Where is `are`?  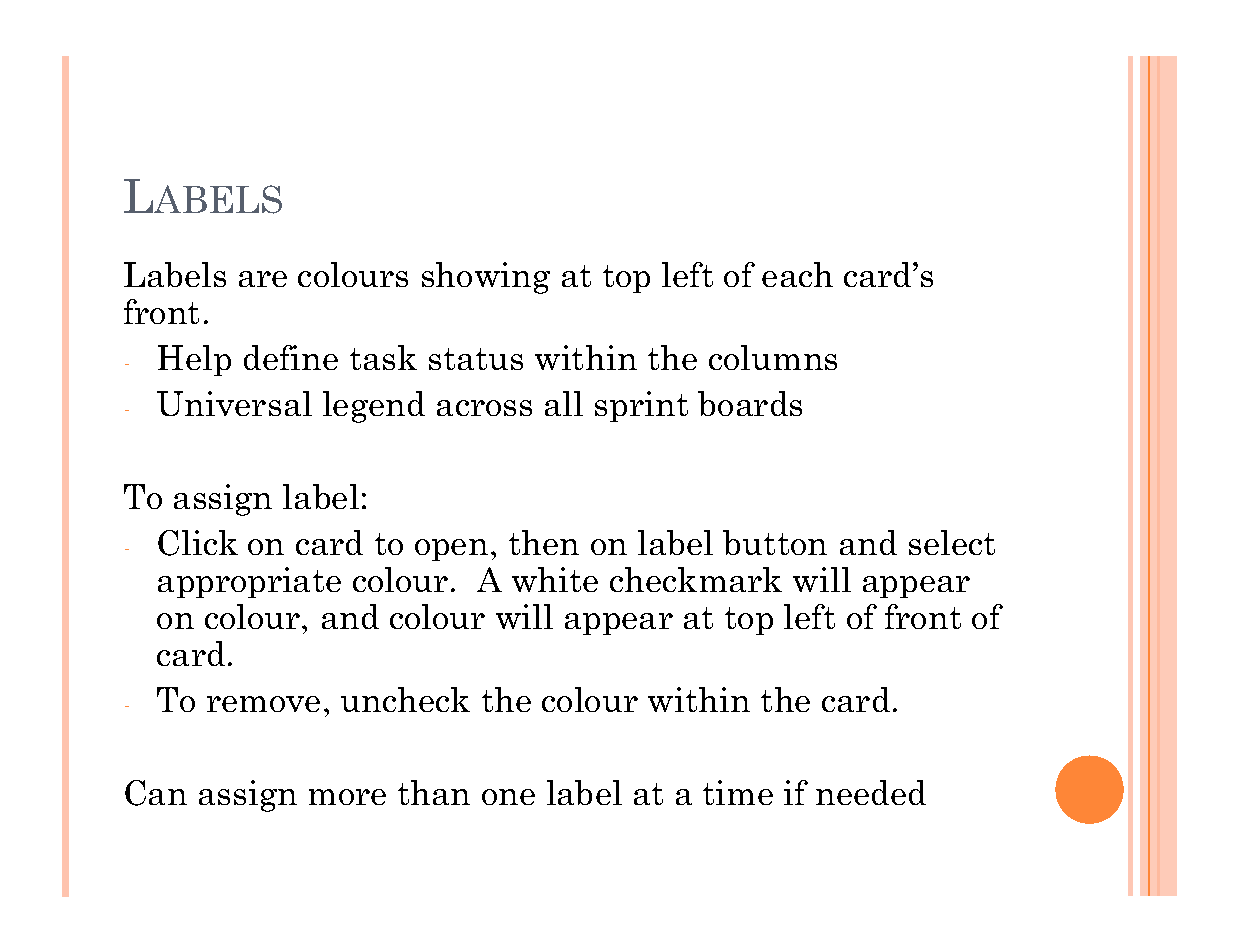 are is located at coordinates (263, 279).
